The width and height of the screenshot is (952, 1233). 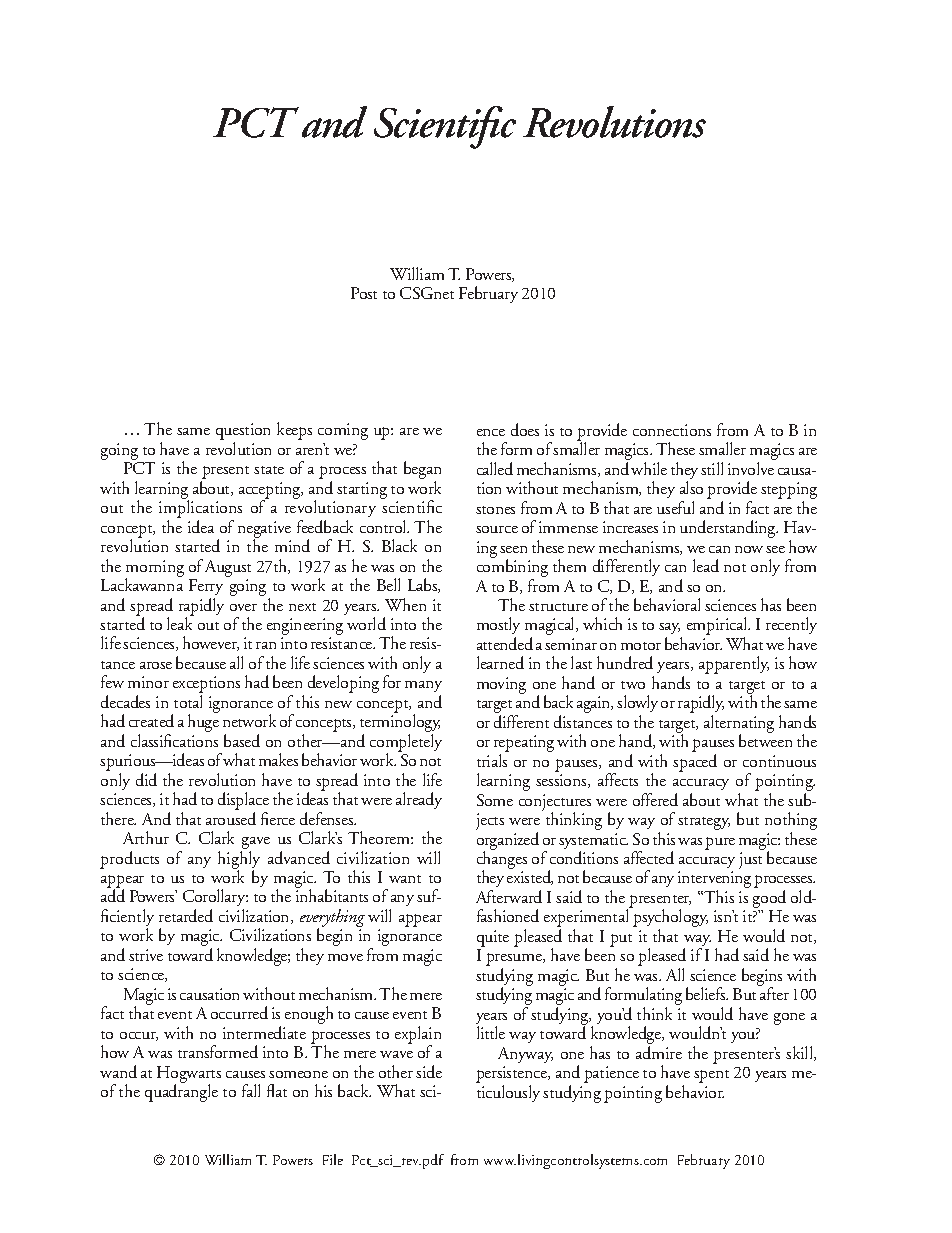 What do you see at coordinates (181, 1092) in the screenshot?
I see `quadrangle` at bounding box center [181, 1092].
